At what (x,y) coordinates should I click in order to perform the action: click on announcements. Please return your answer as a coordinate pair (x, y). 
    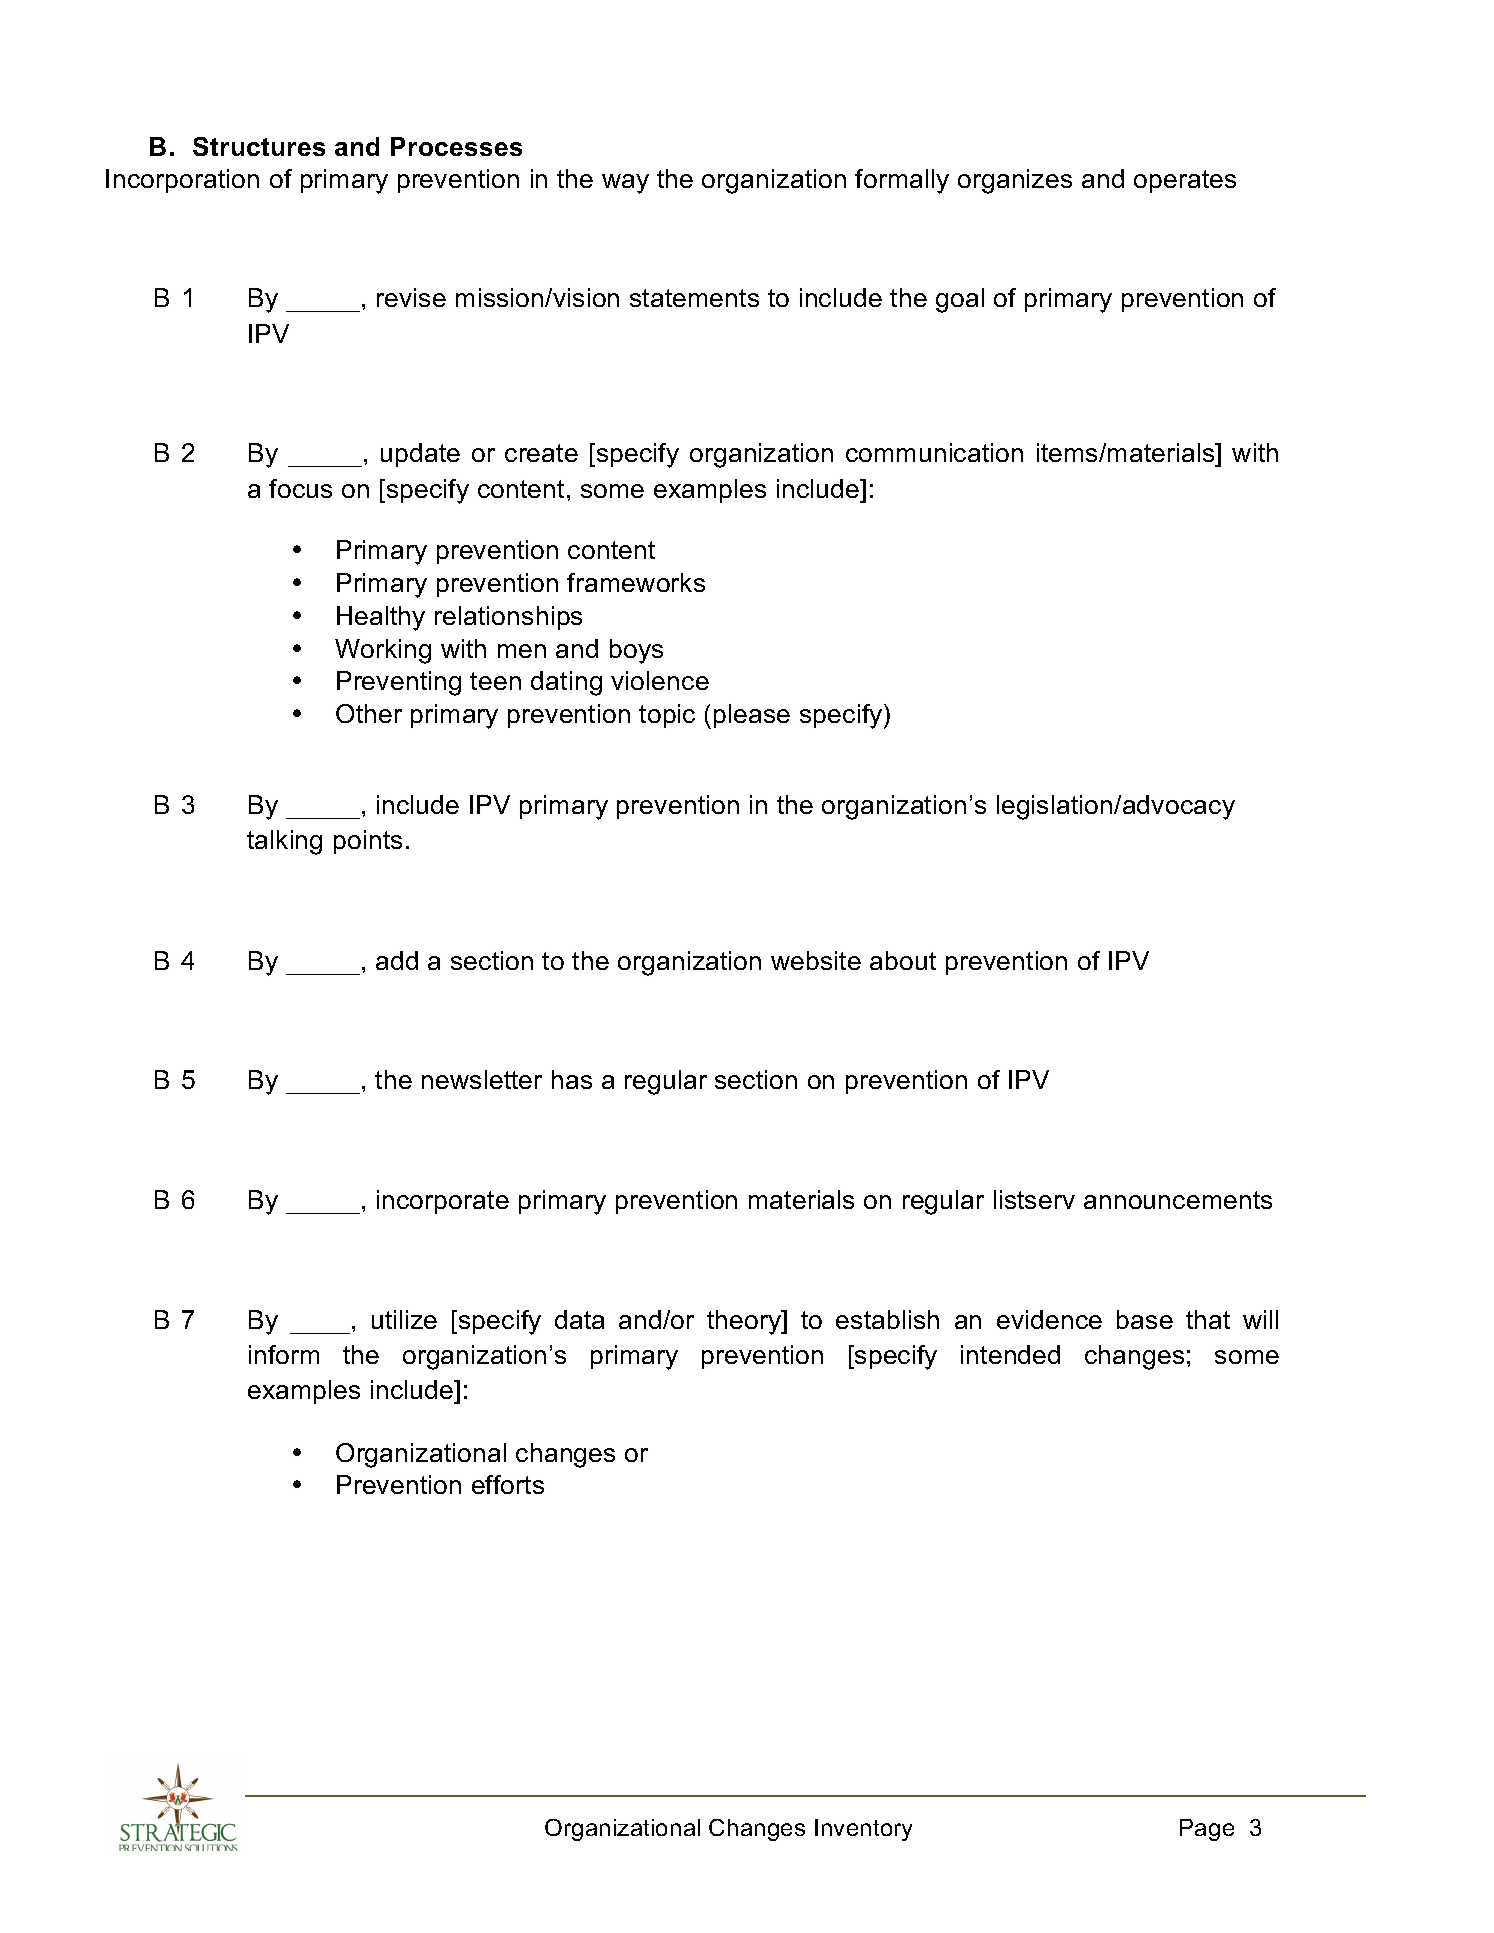
    Looking at the image, I should click on (1178, 1200).
